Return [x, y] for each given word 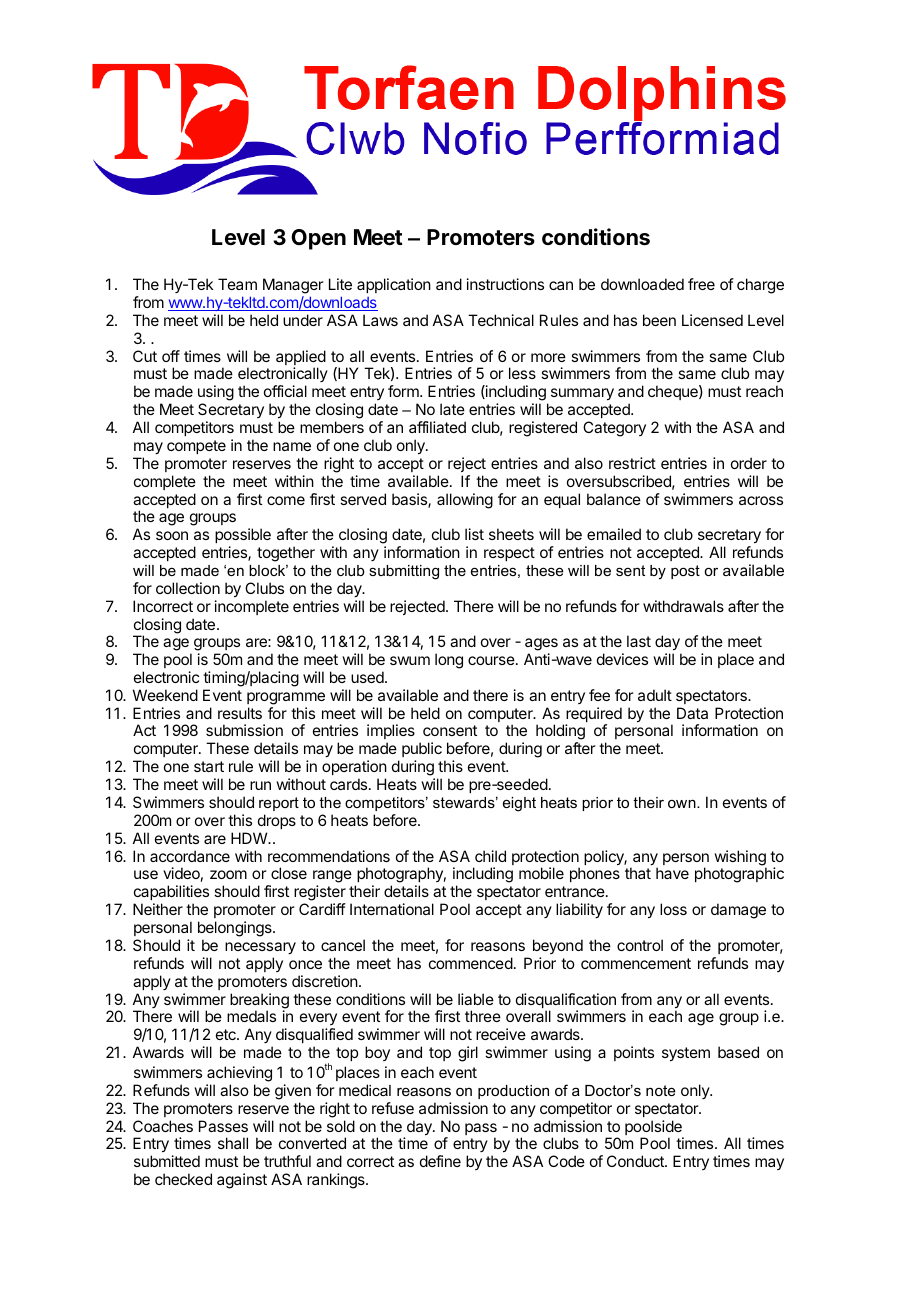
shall [233, 1143]
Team [237, 284]
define [440, 1161]
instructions [505, 284]
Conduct [636, 1161]
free [701, 284]
